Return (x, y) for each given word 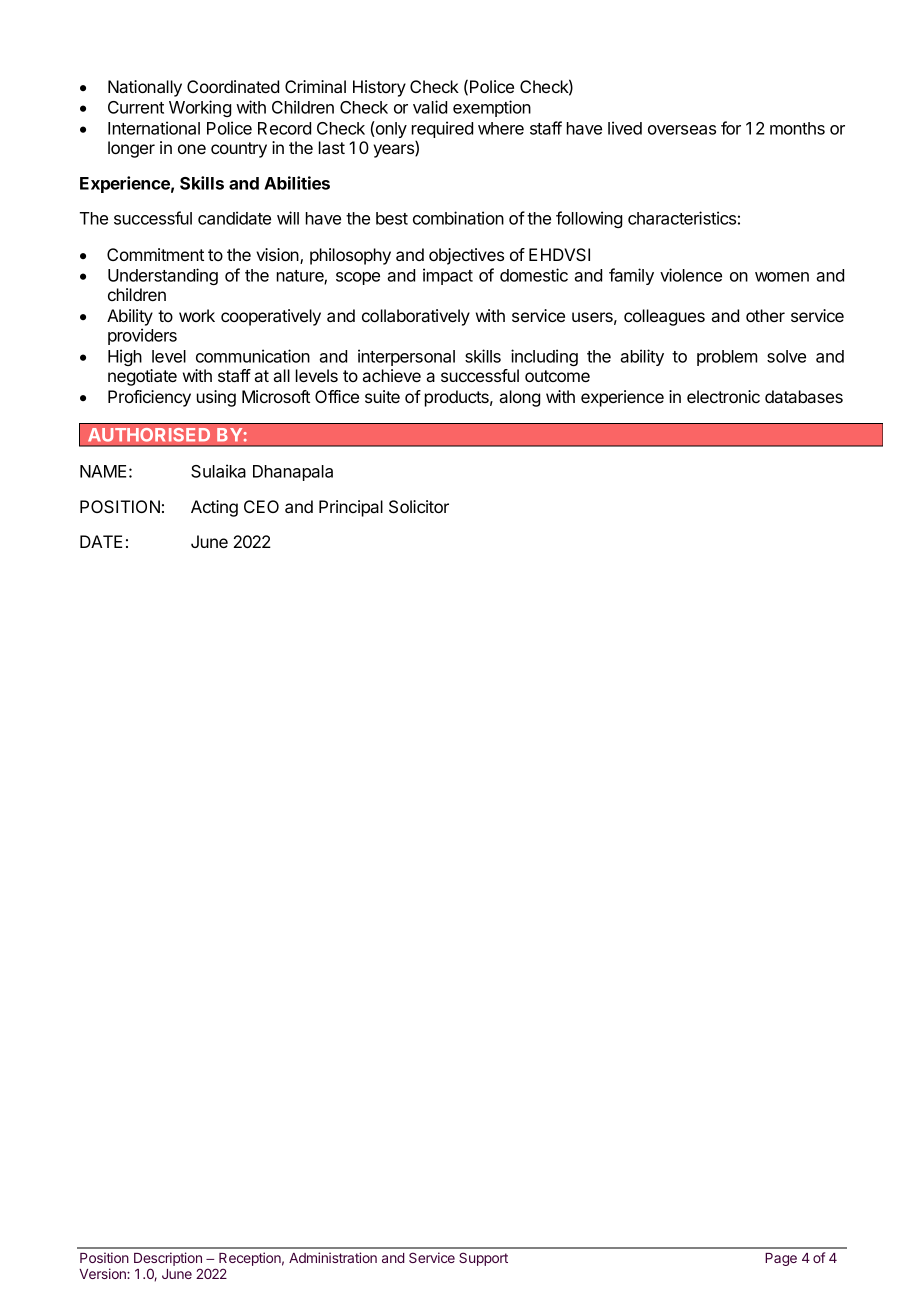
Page (781, 1259)
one (192, 149)
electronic (723, 396)
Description (168, 1259)
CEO (261, 506)
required (442, 131)
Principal (351, 508)
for (731, 128)
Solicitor (419, 507)
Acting (214, 508)
